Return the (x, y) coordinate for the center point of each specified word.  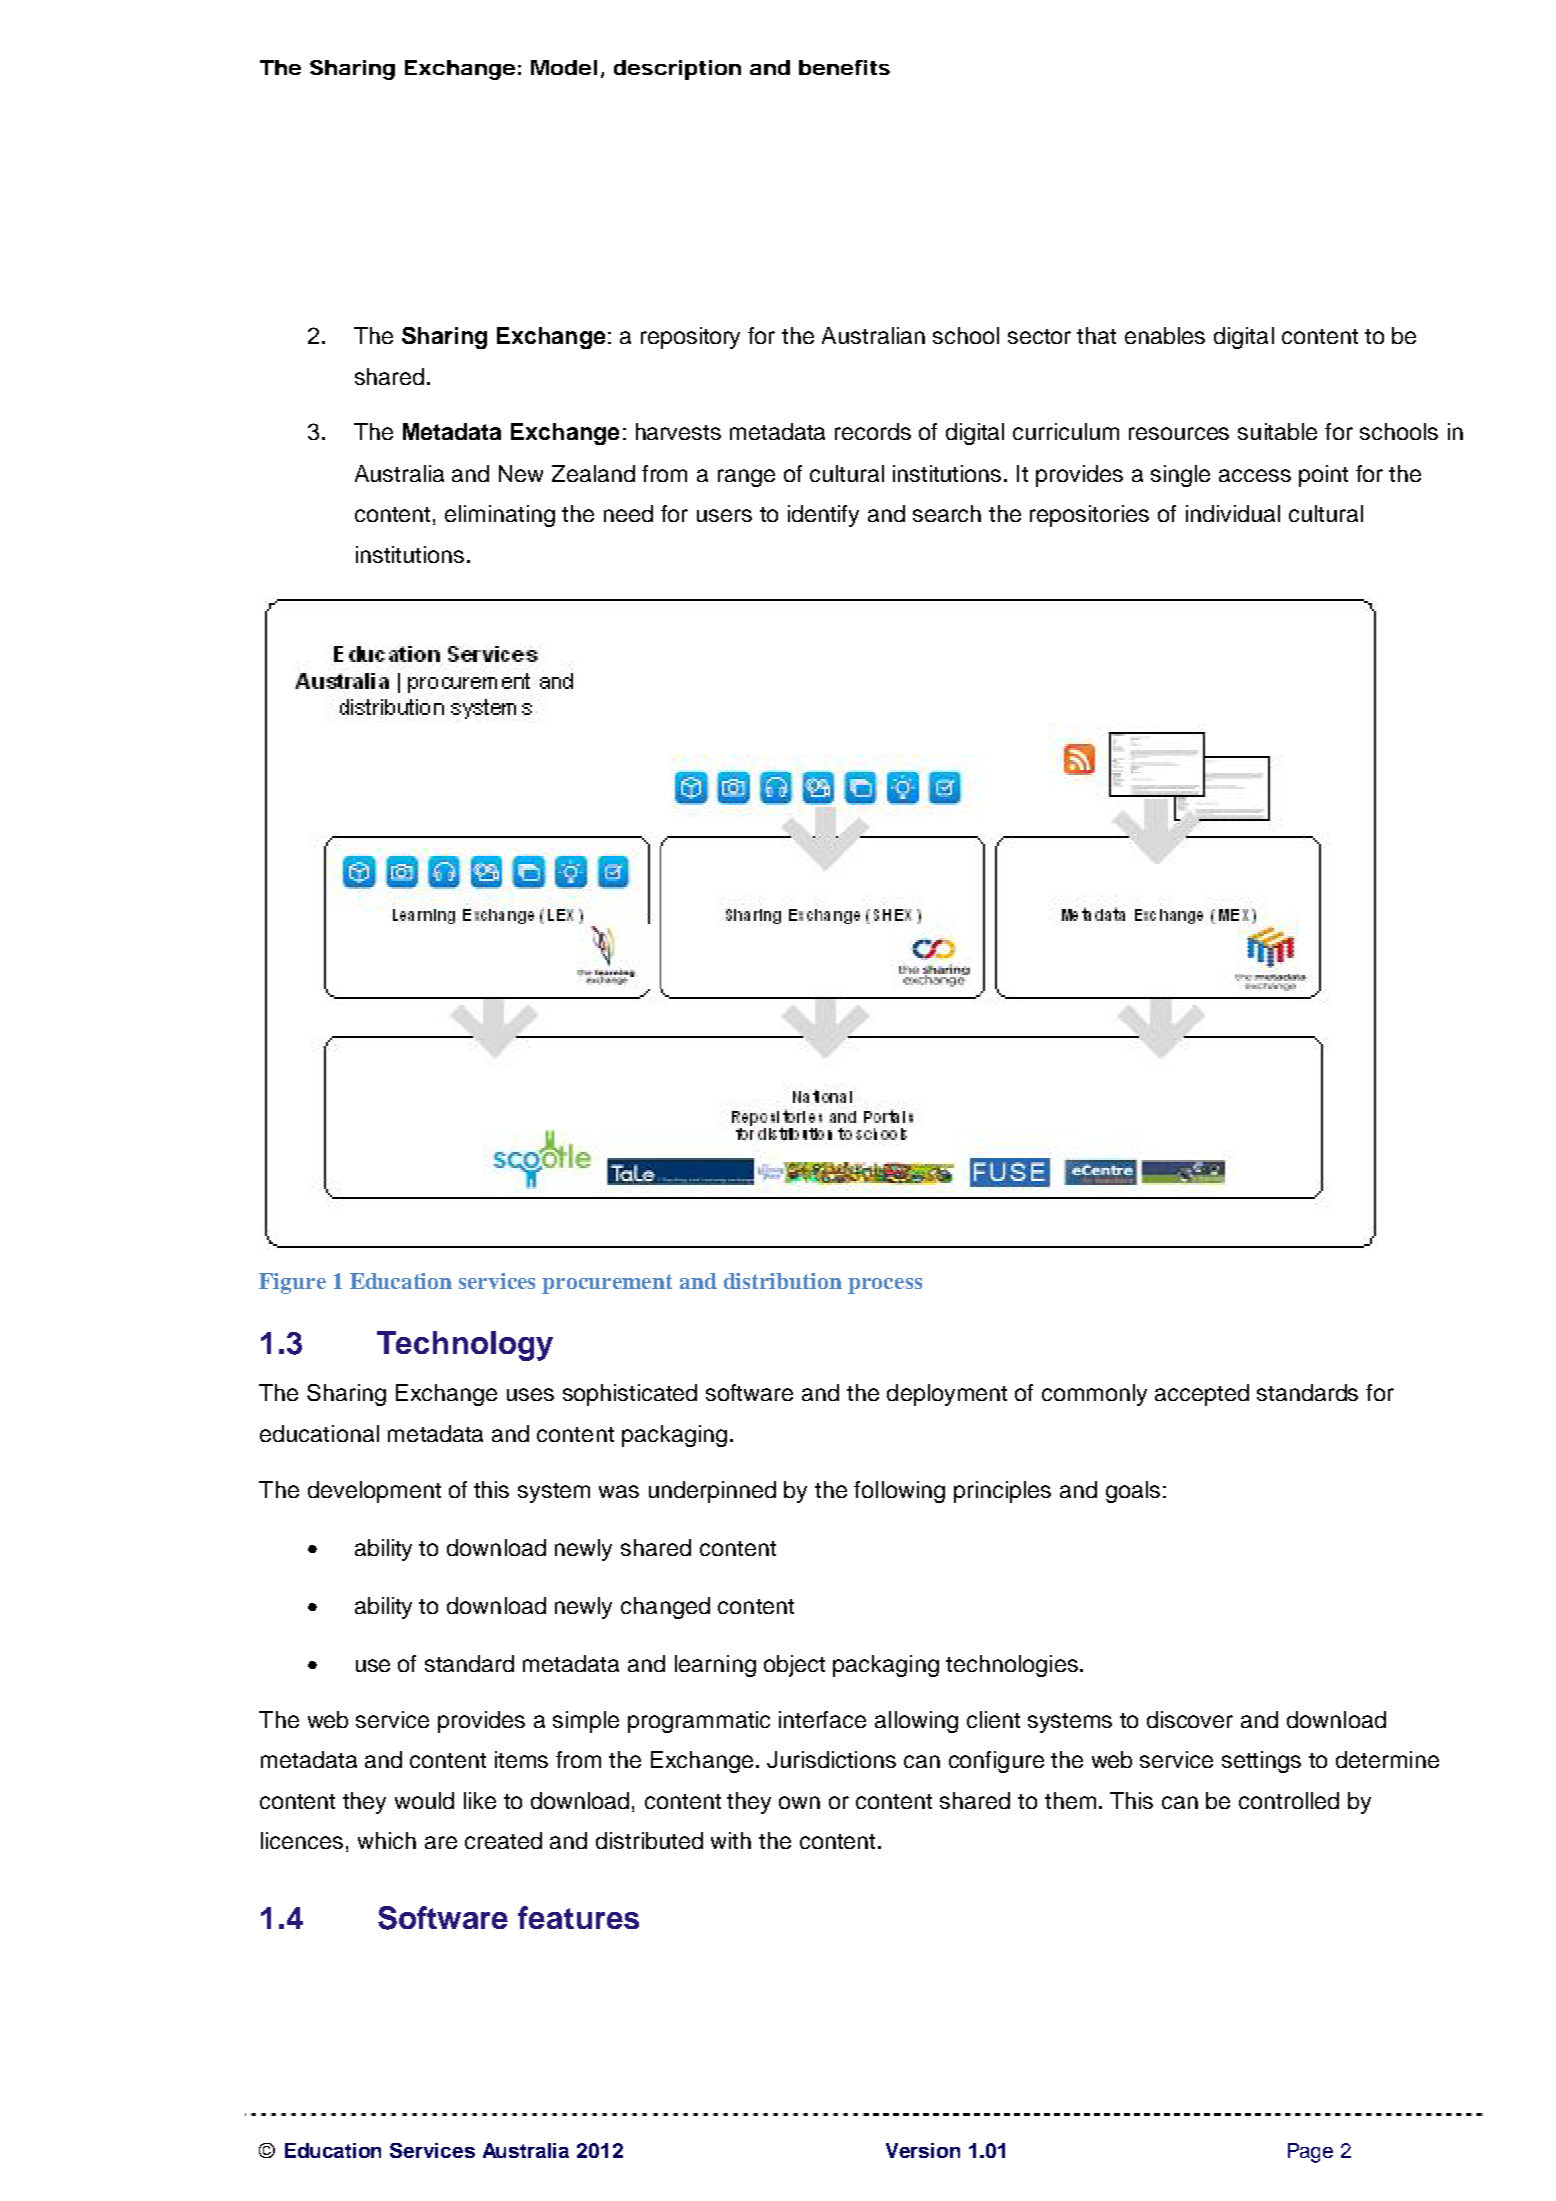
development (374, 1492)
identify (823, 516)
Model (564, 67)
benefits (844, 67)
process (885, 1286)
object (794, 1666)
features (578, 1917)
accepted (1202, 1395)
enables (1165, 335)
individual (1233, 513)
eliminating (500, 516)
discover (1190, 1719)
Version (923, 2150)
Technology (465, 1346)
